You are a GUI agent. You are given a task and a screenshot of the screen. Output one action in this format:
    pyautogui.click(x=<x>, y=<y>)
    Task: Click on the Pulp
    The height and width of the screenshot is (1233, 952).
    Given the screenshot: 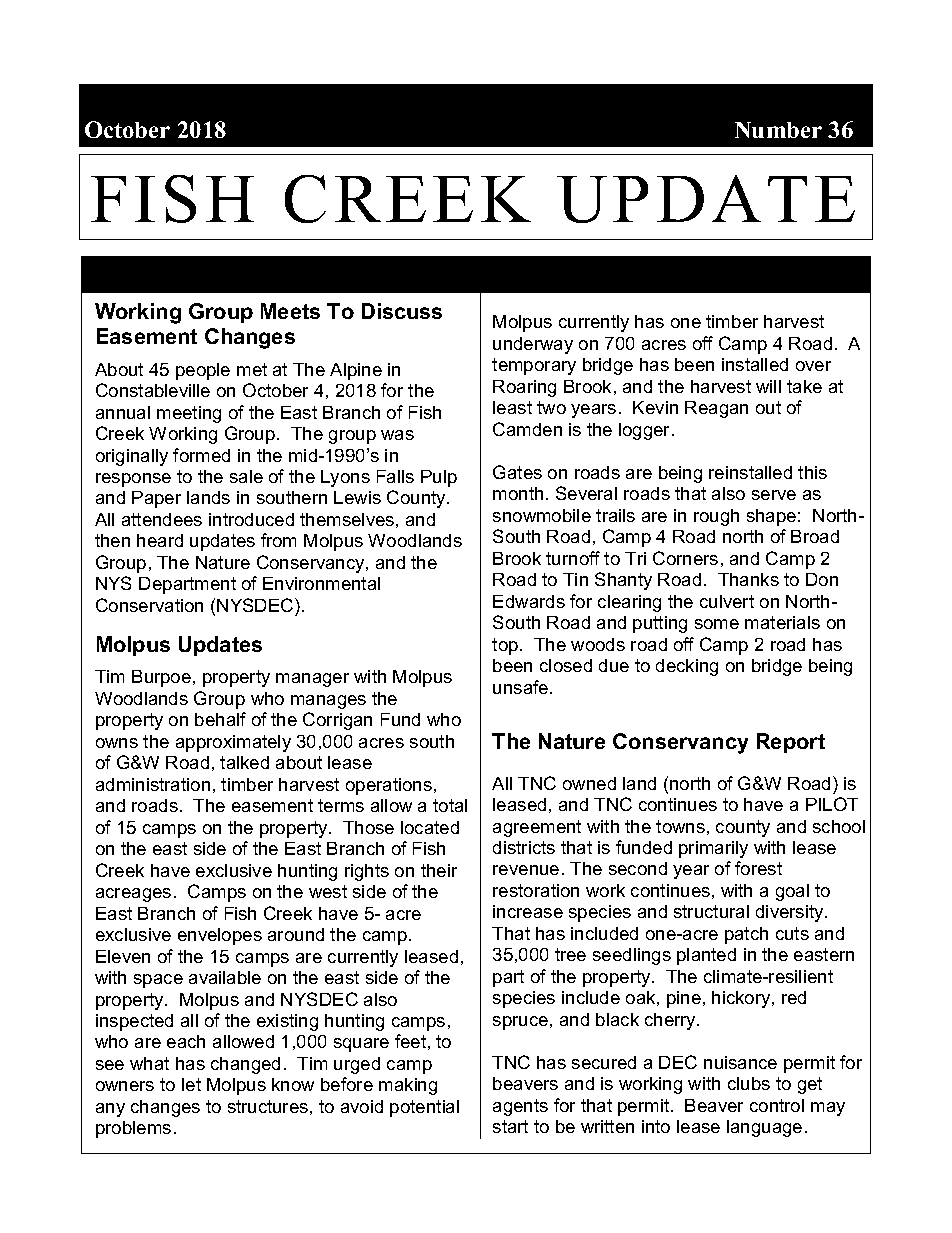 What is the action you would take?
    pyautogui.click(x=439, y=478)
